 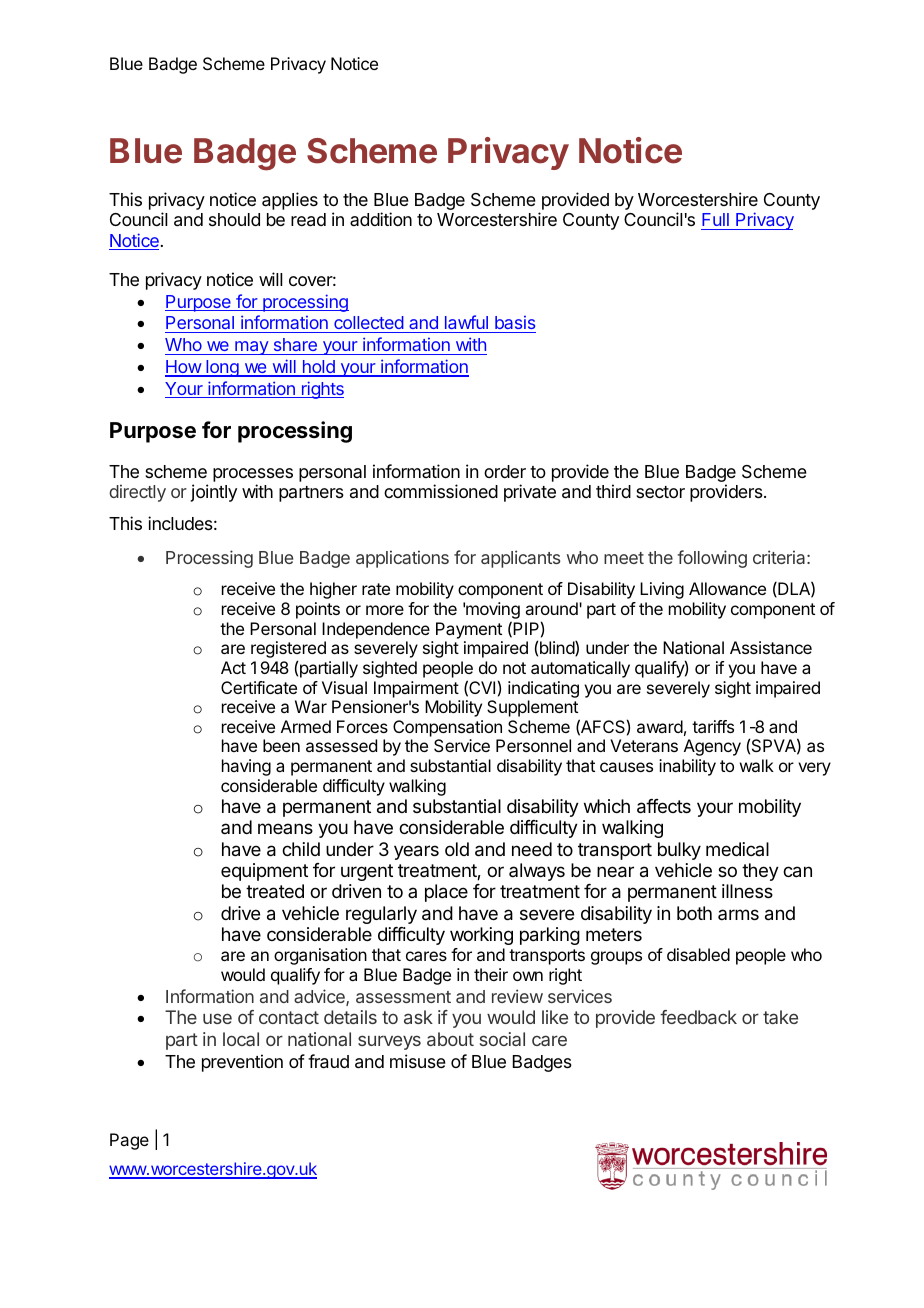 I want to click on addition, so click(x=381, y=219).
